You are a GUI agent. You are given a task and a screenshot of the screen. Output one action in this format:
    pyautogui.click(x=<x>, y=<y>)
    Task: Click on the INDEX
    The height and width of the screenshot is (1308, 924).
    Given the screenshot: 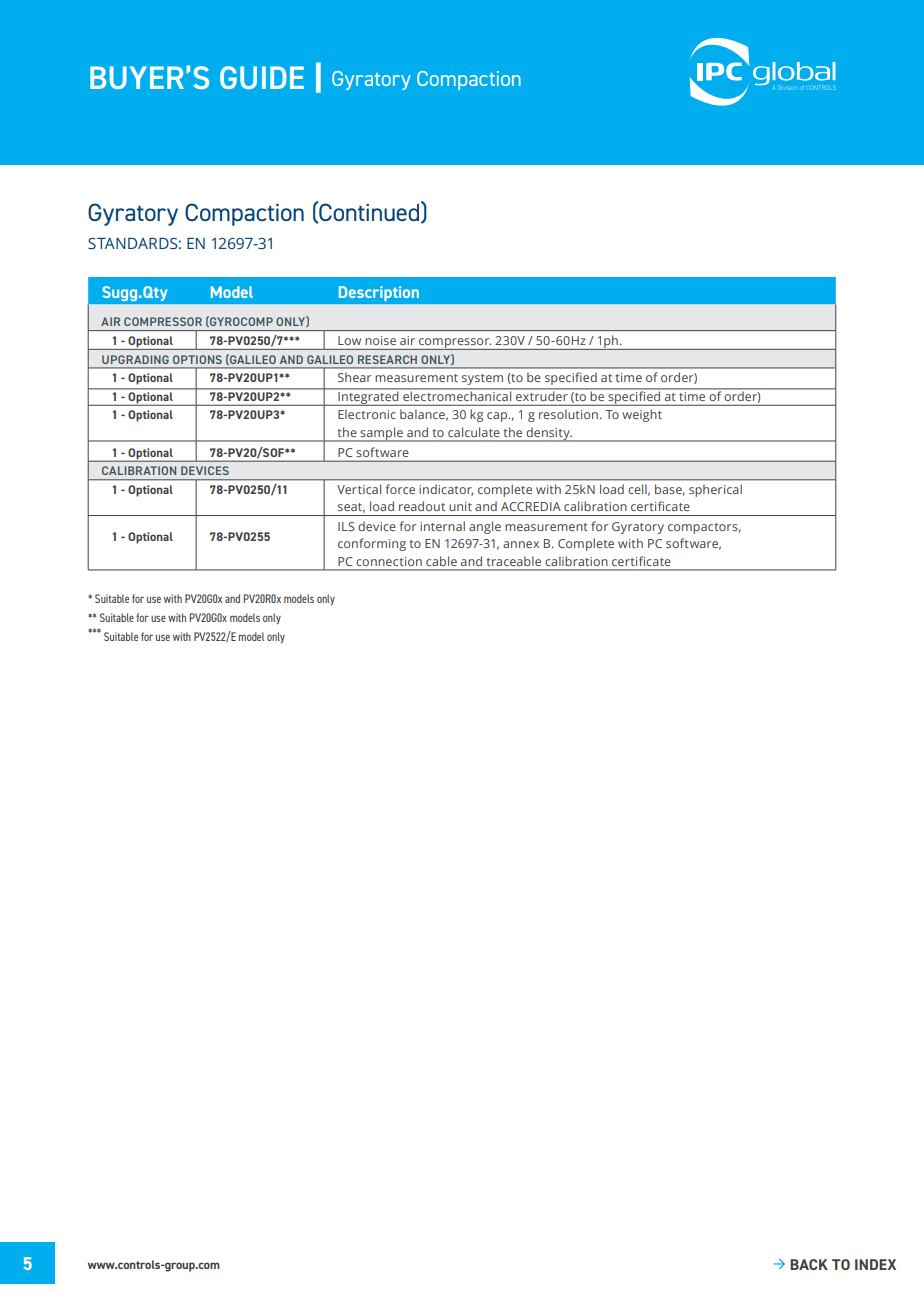 What is the action you would take?
    pyautogui.click(x=875, y=1264)
